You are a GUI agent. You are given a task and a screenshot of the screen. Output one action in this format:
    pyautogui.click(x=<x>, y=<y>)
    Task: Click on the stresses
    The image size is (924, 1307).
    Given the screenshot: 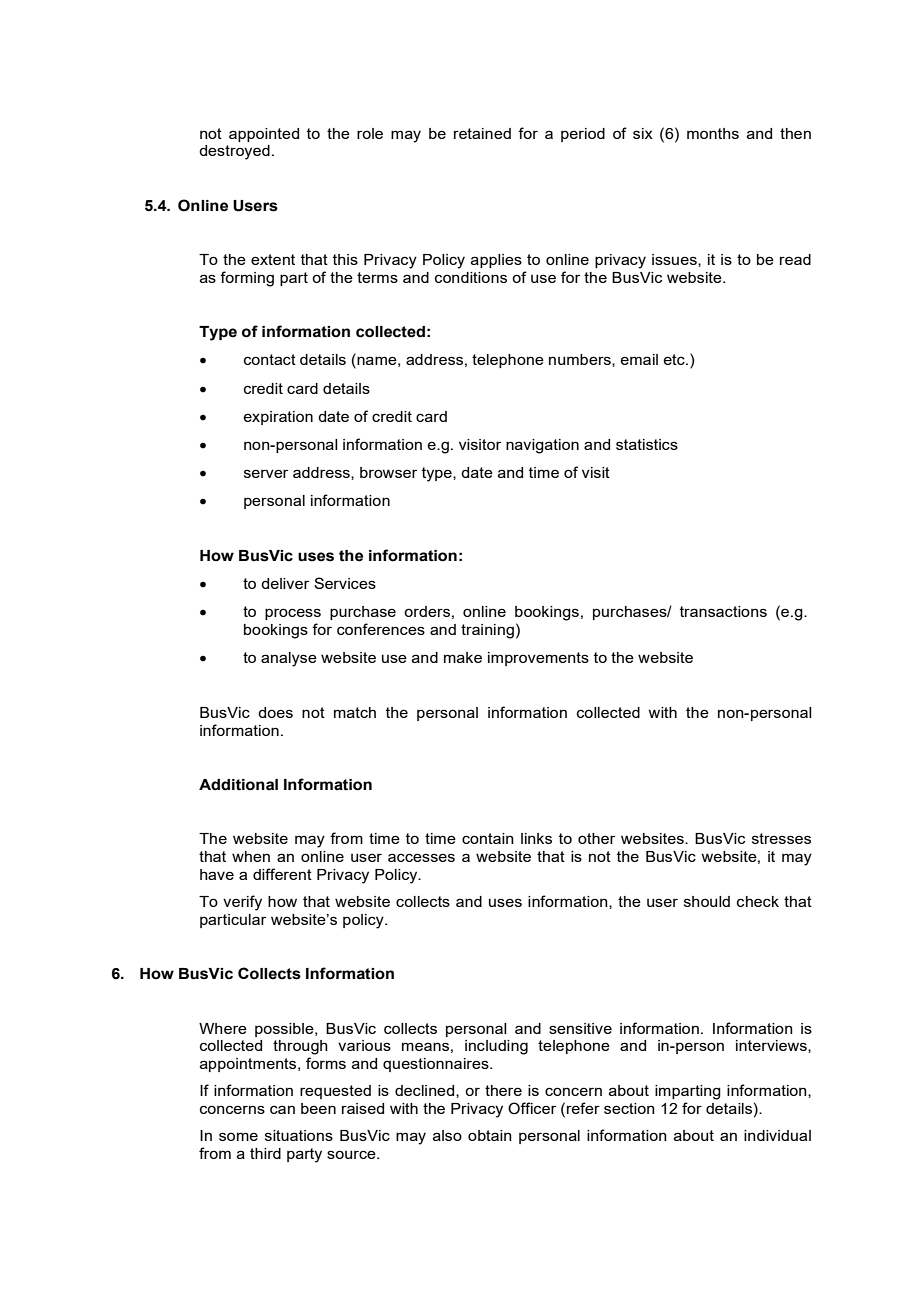 What is the action you would take?
    pyautogui.click(x=781, y=838)
